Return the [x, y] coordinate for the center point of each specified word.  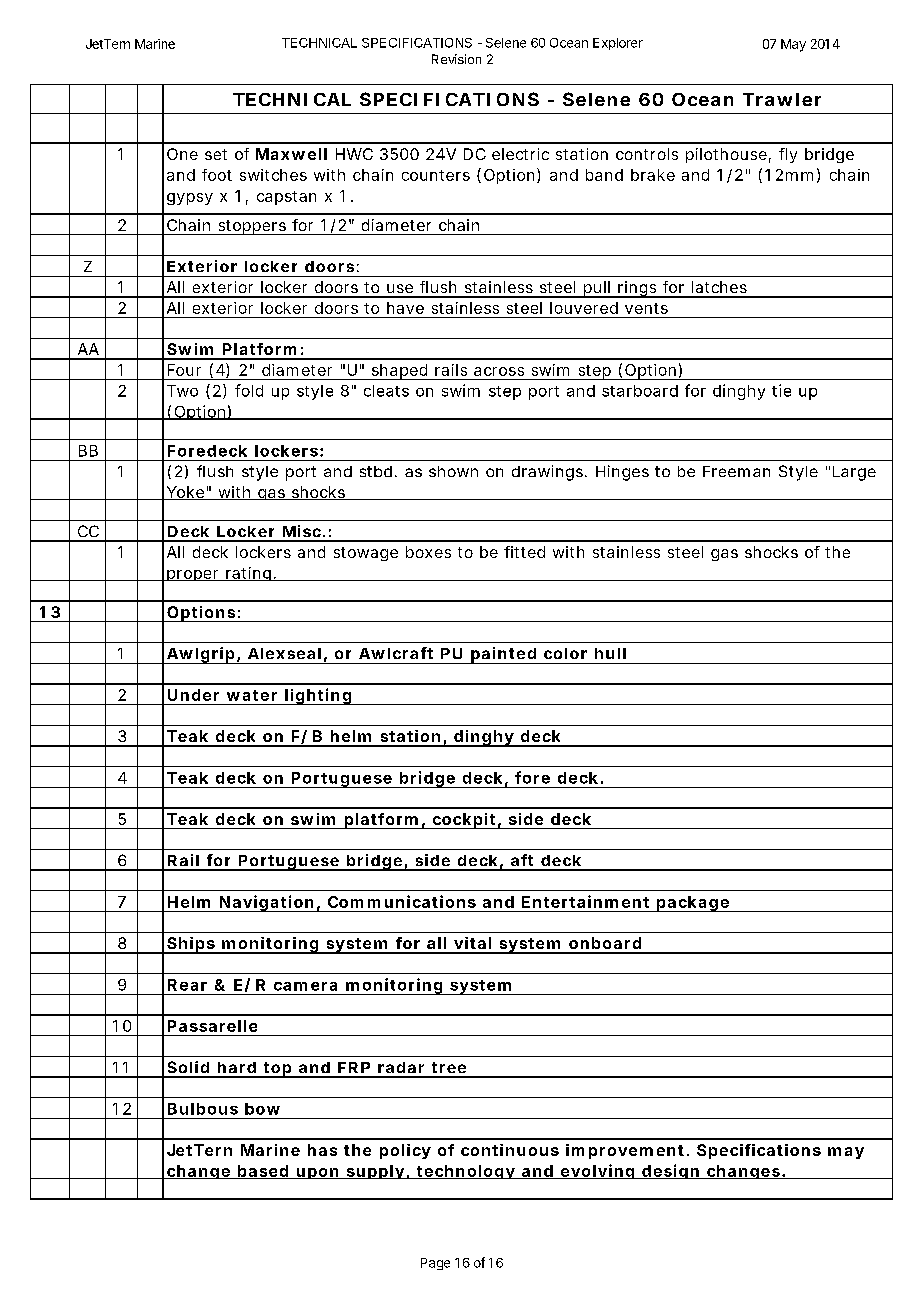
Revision [456, 59]
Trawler [782, 99]
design [670, 1171]
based [263, 1172]
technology [465, 1172]
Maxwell [291, 154]
